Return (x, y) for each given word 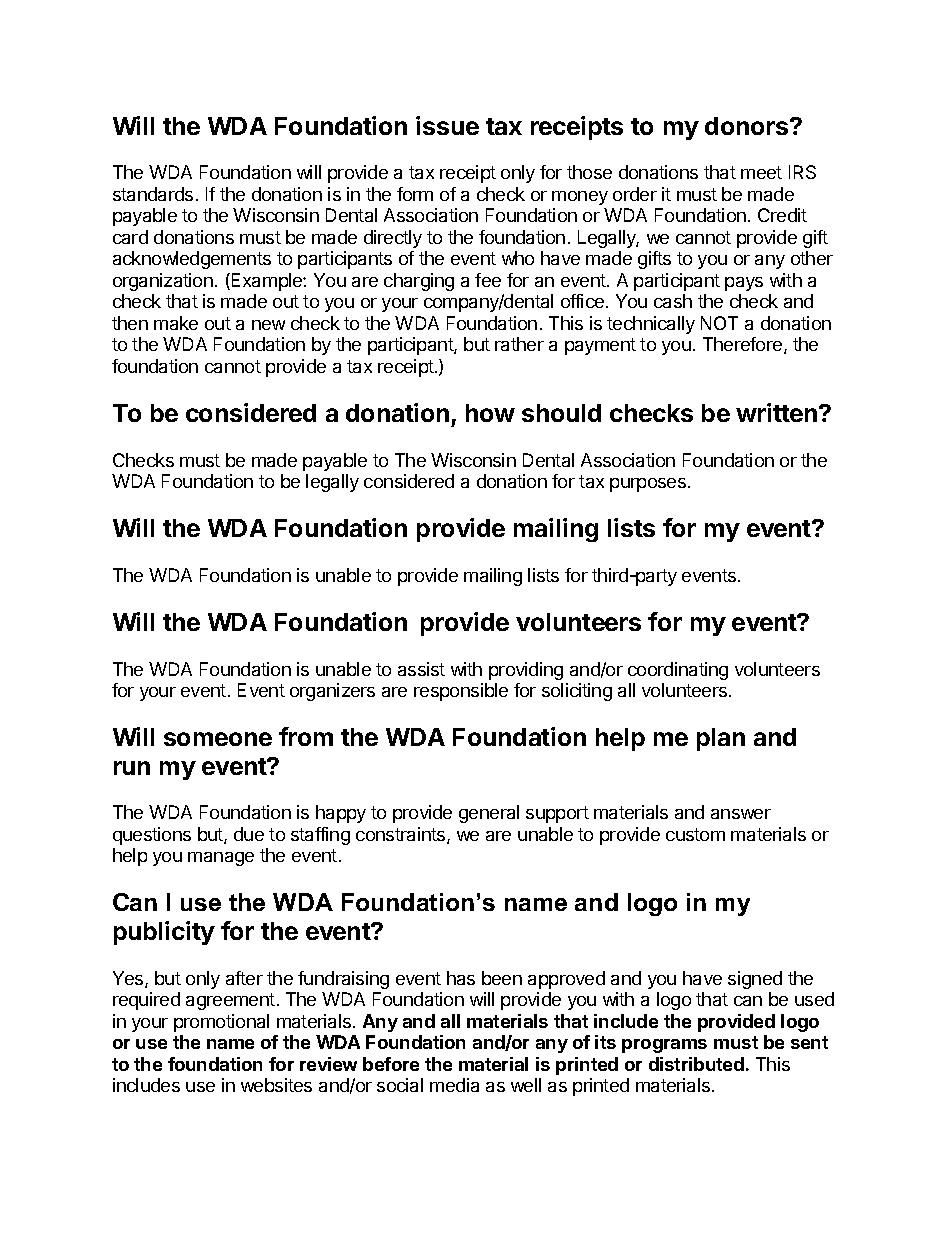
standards (153, 194)
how (490, 413)
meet (761, 172)
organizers (332, 692)
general (489, 814)
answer (741, 814)
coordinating (678, 671)
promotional (221, 1023)
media (454, 1085)
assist (421, 669)
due (249, 834)
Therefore (744, 345)
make (176, 323)
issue (447, 125)
